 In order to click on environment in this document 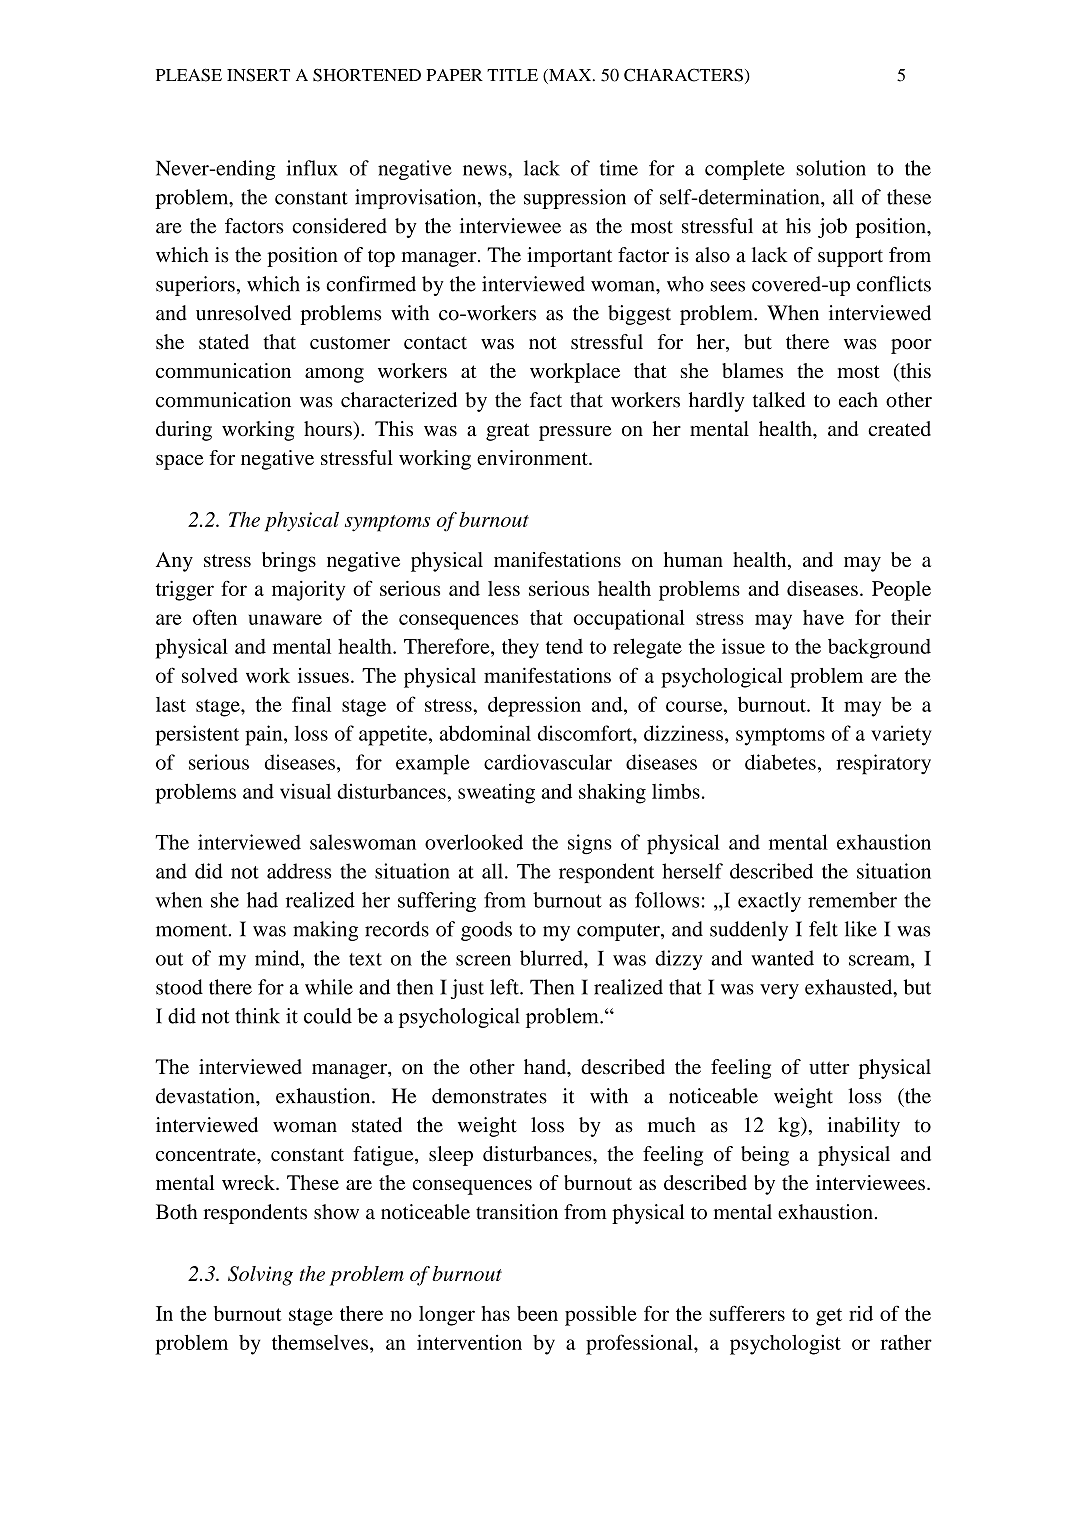, I will do `click(533, 457)`.
